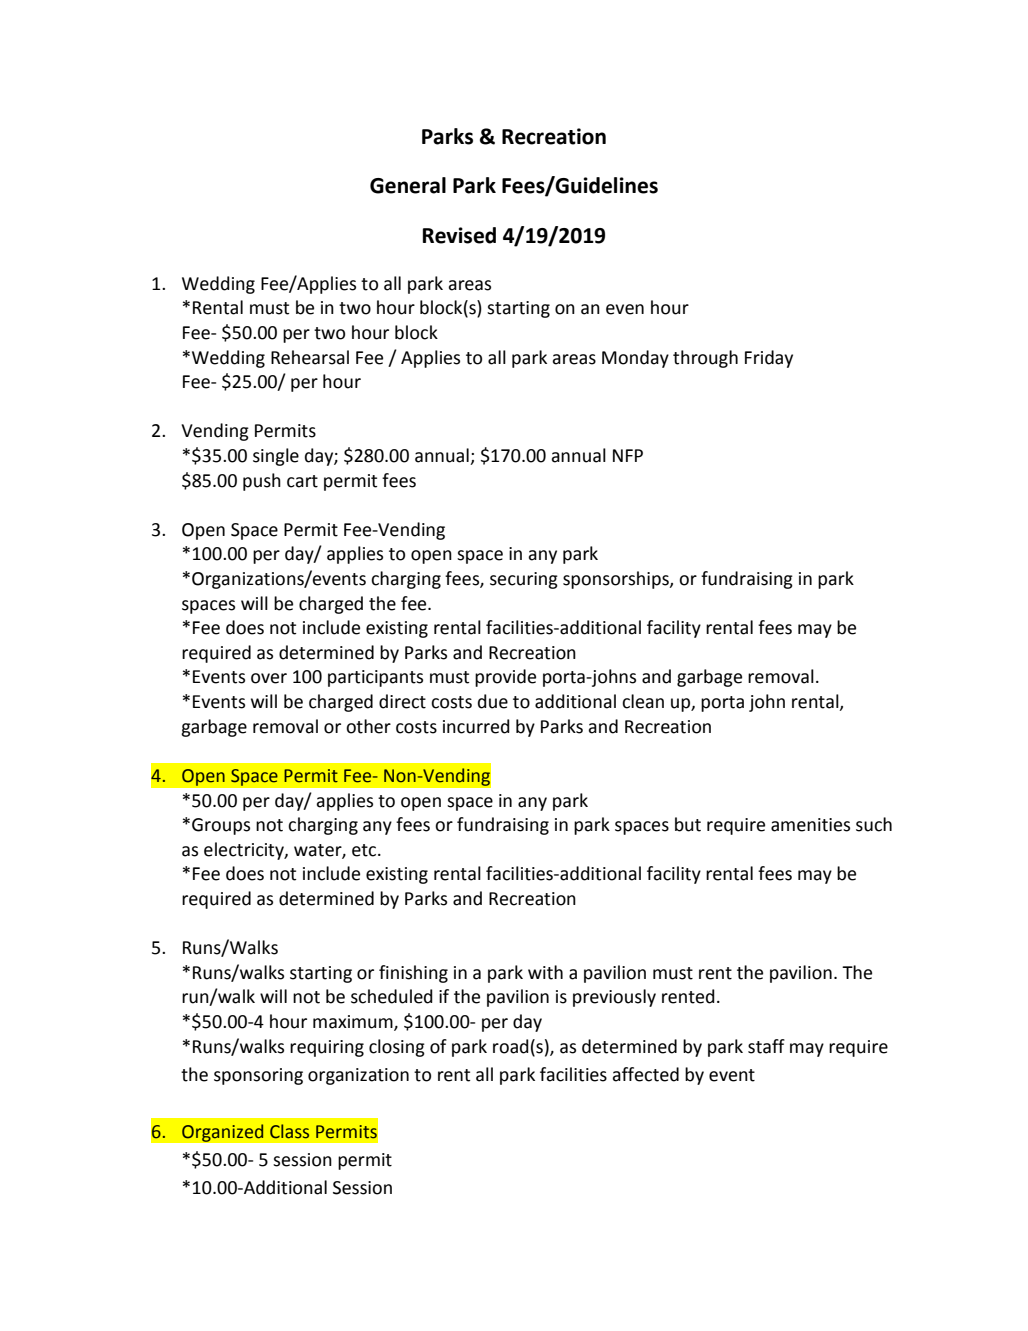 The width and height of the screenshot is (1028, 1331). I want to click on Friday, so click(769, 359).
